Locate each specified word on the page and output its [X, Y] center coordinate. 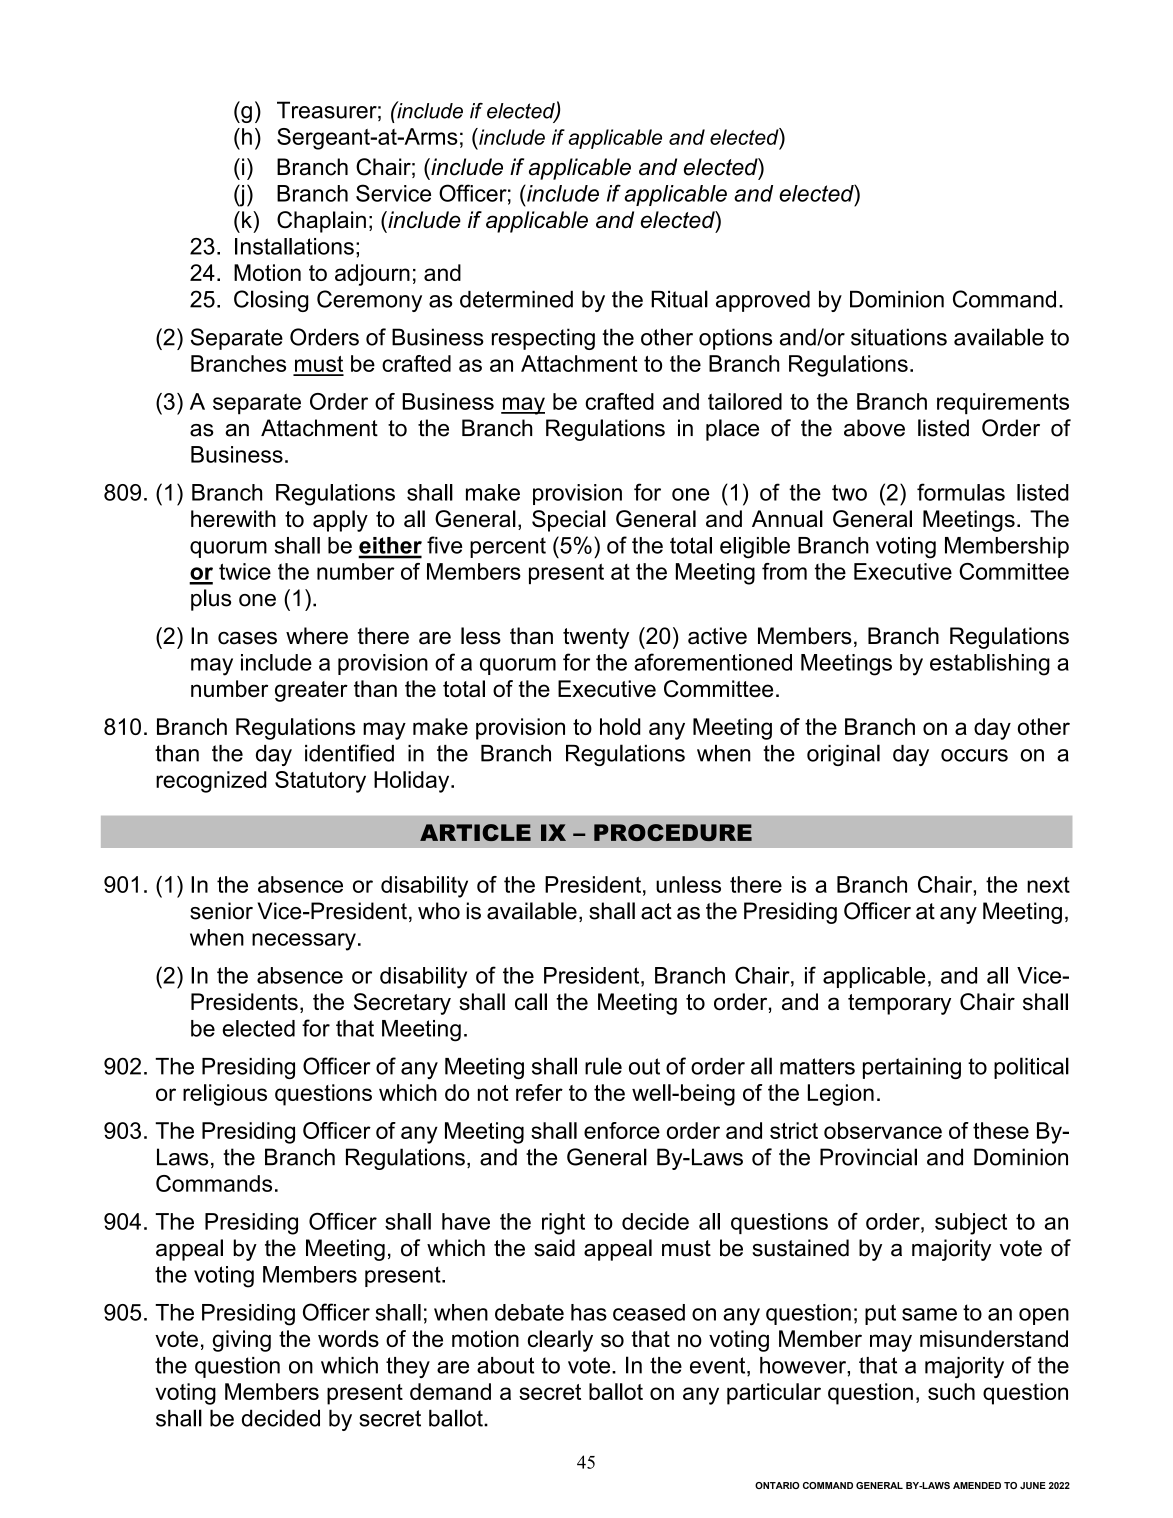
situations [899, 337]
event [719, 1366]
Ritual [679, 299]
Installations [294, 246]
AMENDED [977, 1485]
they [408, 1367]
